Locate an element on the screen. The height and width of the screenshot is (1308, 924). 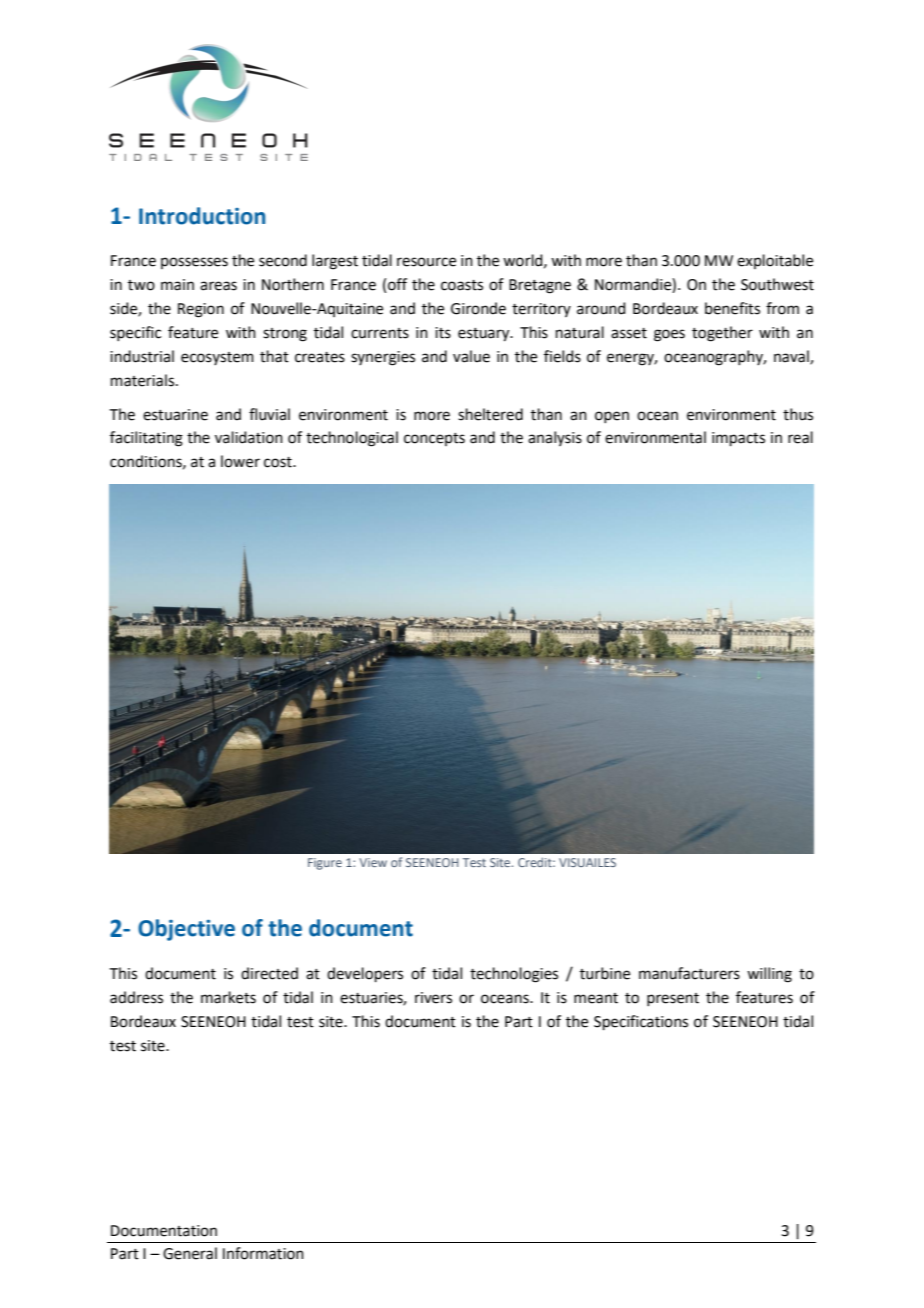
possesses is located at coordinates (194, 263).
